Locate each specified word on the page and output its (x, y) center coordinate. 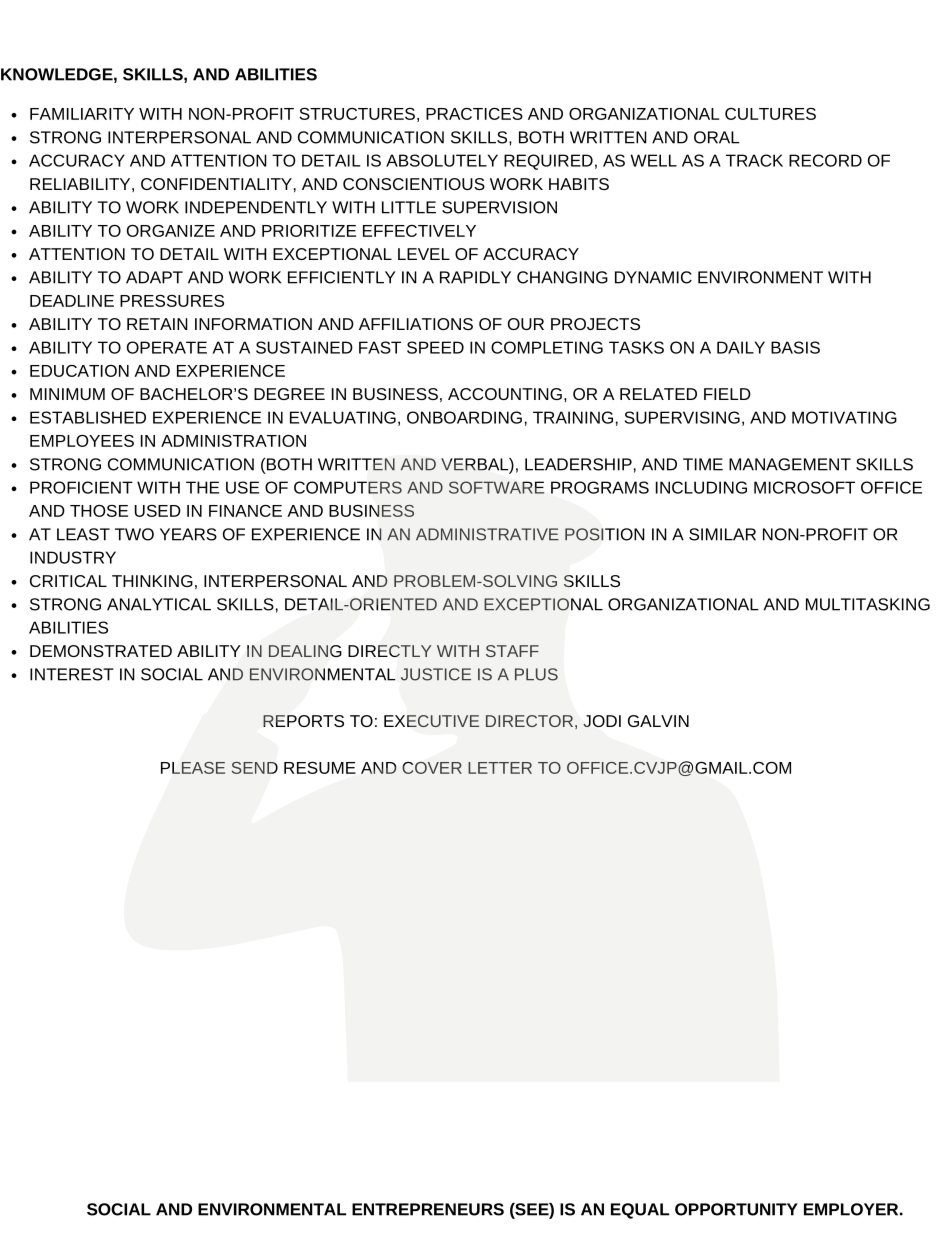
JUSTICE (436, 674)
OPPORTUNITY (736, 1209)
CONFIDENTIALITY (216, 184)
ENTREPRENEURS (428, 1209)
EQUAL (640, 1211)
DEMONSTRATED (101, 651)
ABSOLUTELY (442, 160)
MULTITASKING (868, 604)
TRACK (754, 160)
